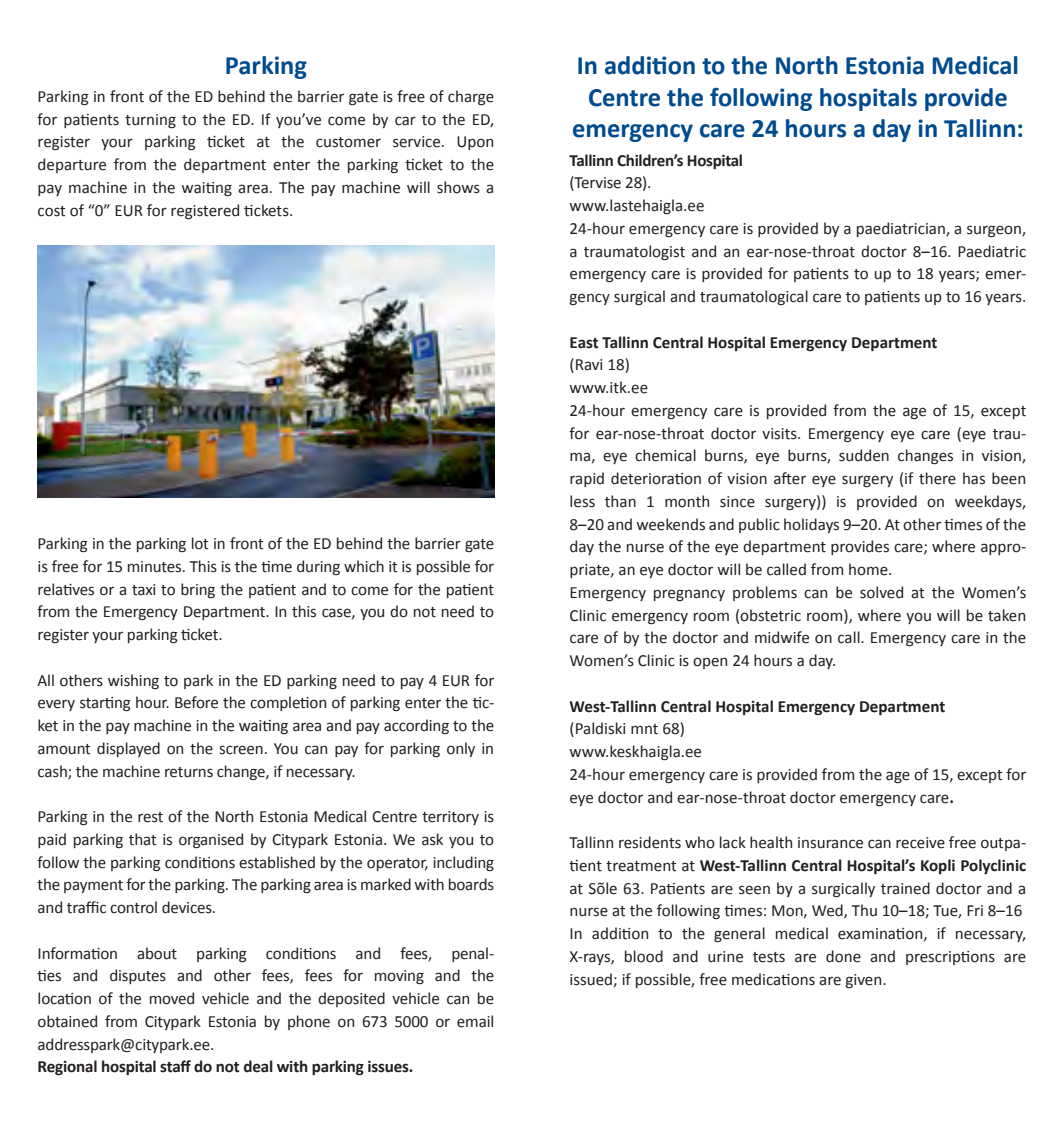  What do you see at coordinates (150, 121) in the image?
I see `turning` at bounding box center [150, 121].
